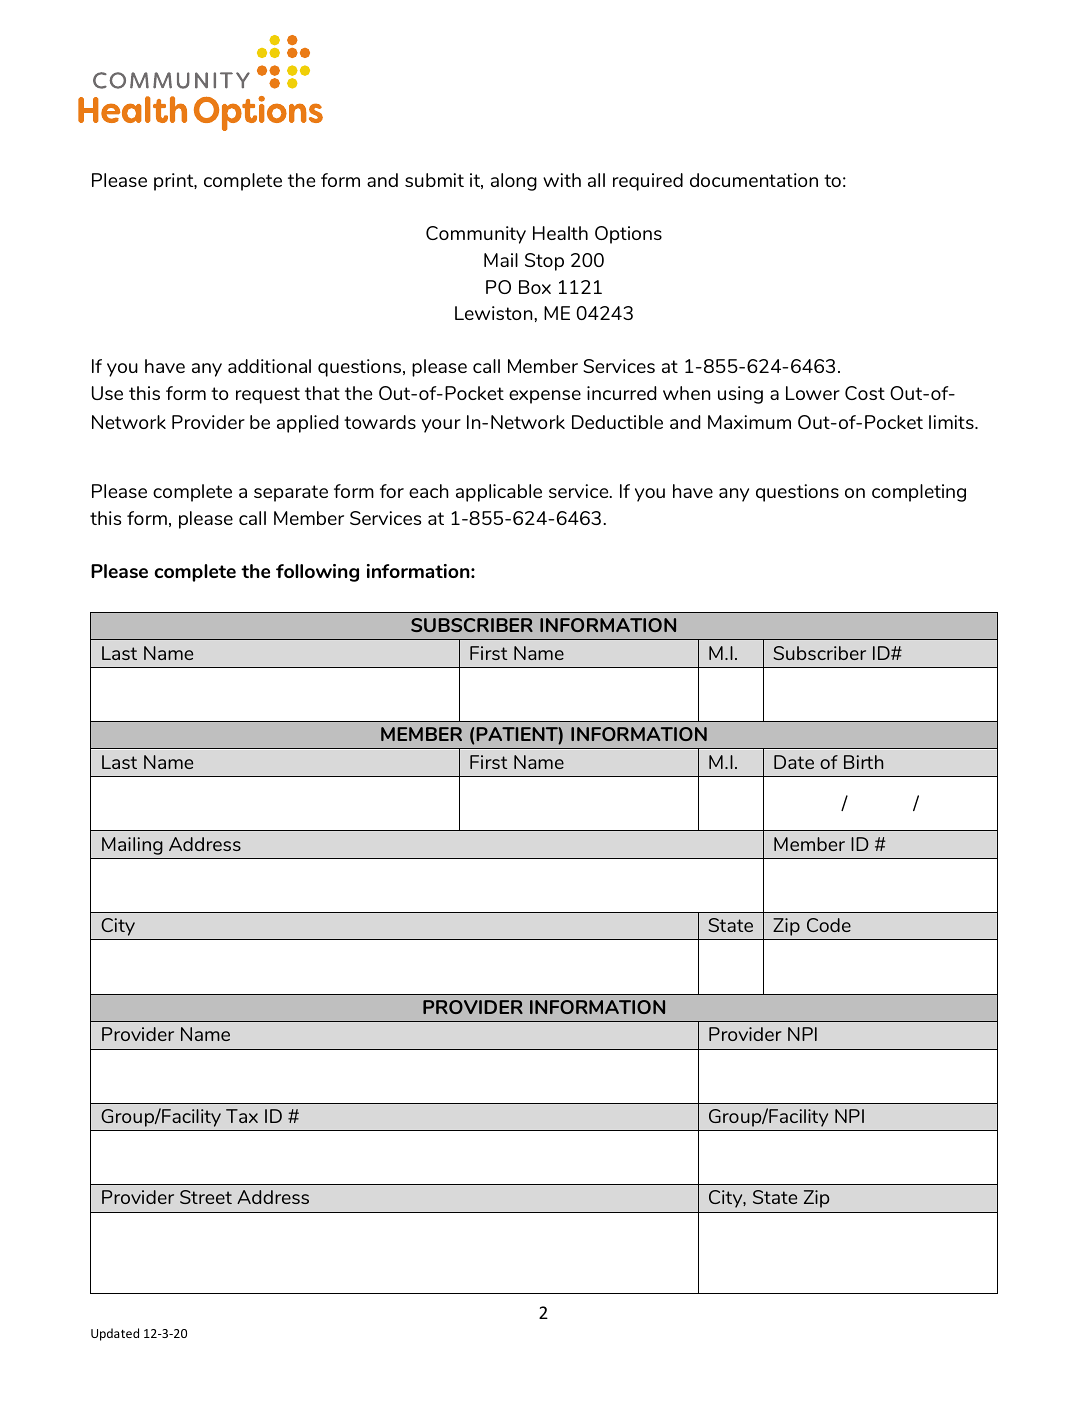  What do you see at coordinates (242, 1116) in the screenshot?
I see `Tax` at bounding box center [242, 1116].
